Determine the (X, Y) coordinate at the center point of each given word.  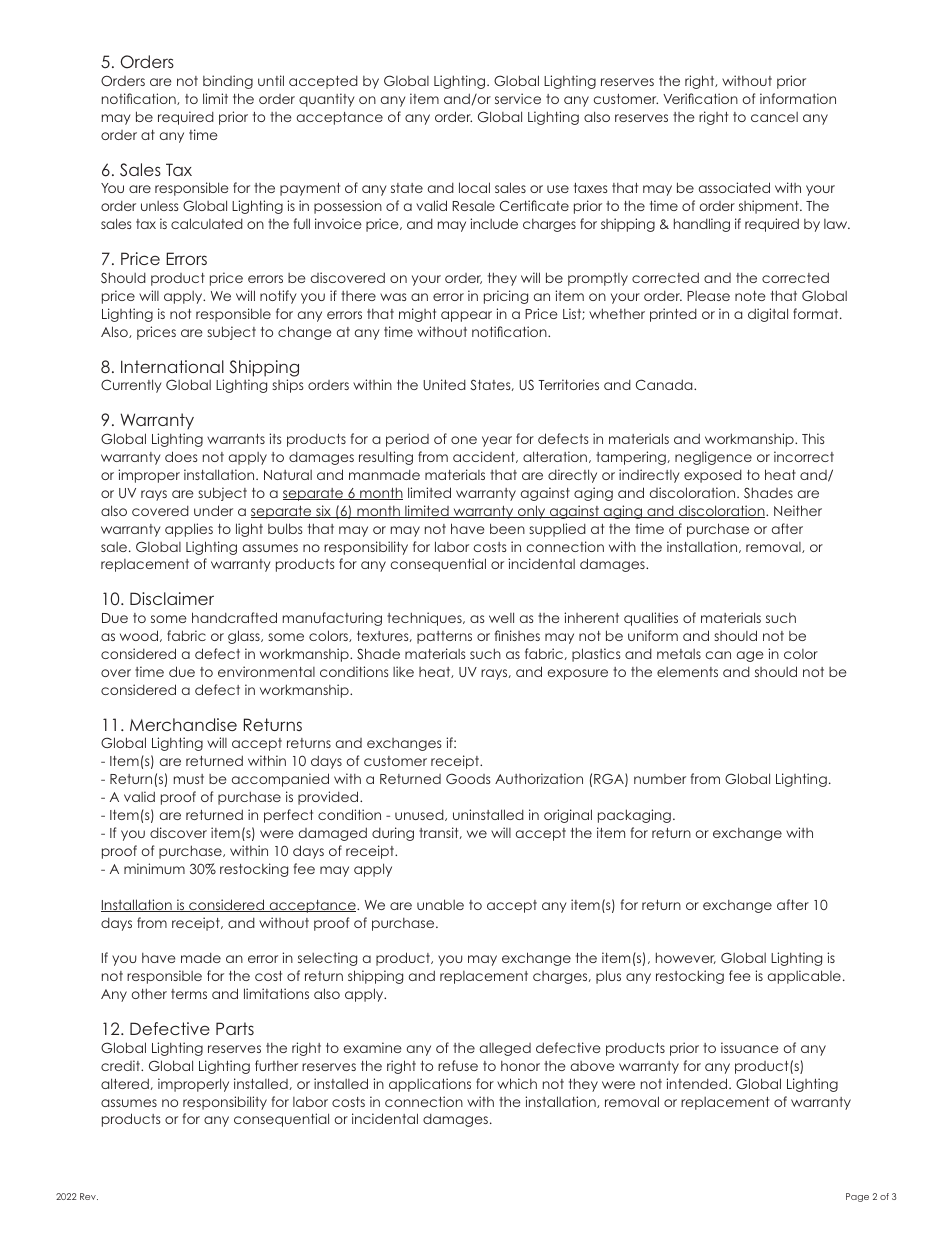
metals (679, 654)
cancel (774, 117)
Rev (89, 1196)
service (518, 98)
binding (228, 82)
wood (140, 636)
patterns (444, 637)
